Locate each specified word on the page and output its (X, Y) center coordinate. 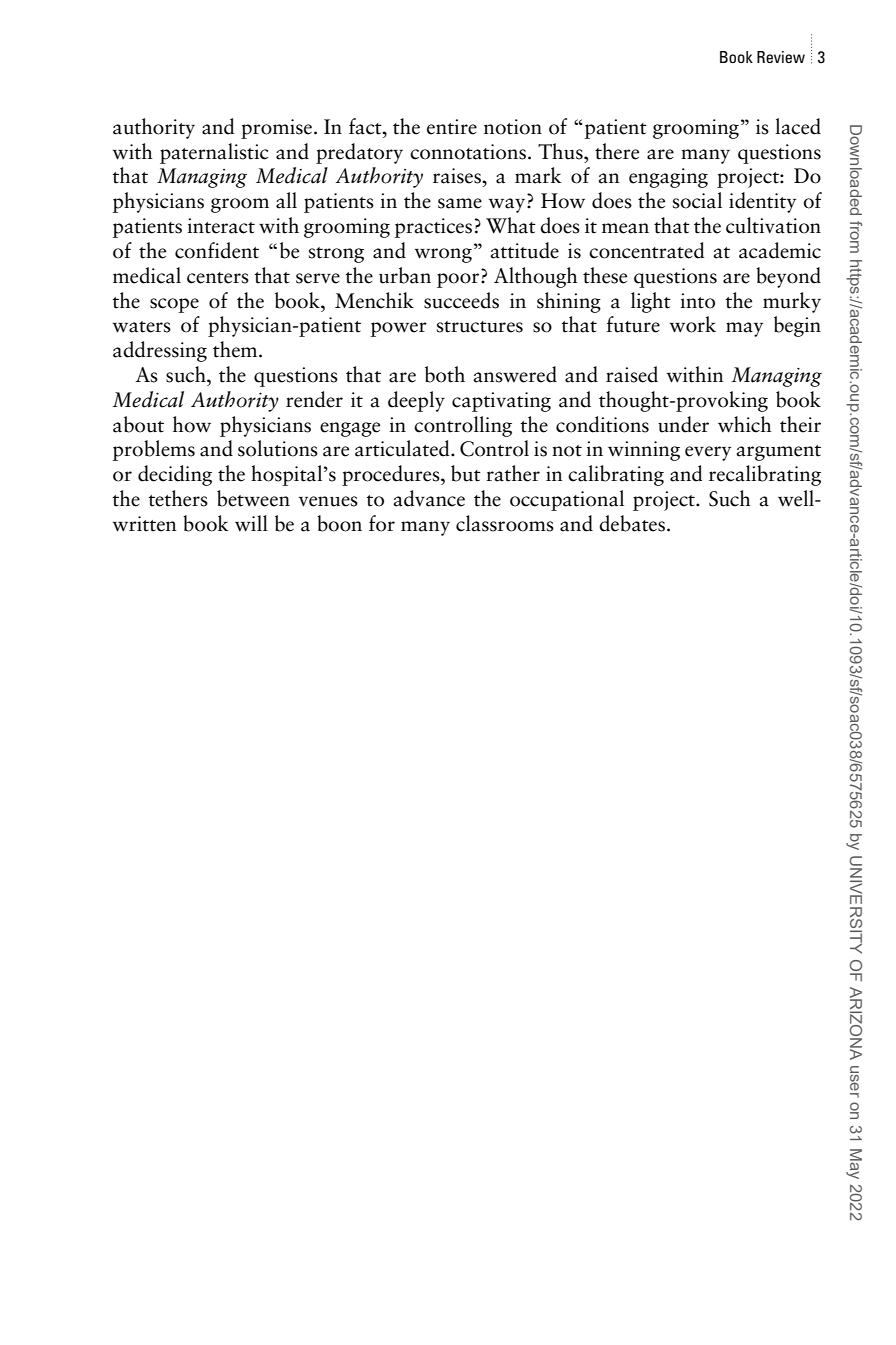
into (697, 301)
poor (458, 280)
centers (218, 278)
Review (781, 57)
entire (452, 127)
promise (276, 129)
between (253, 498)
